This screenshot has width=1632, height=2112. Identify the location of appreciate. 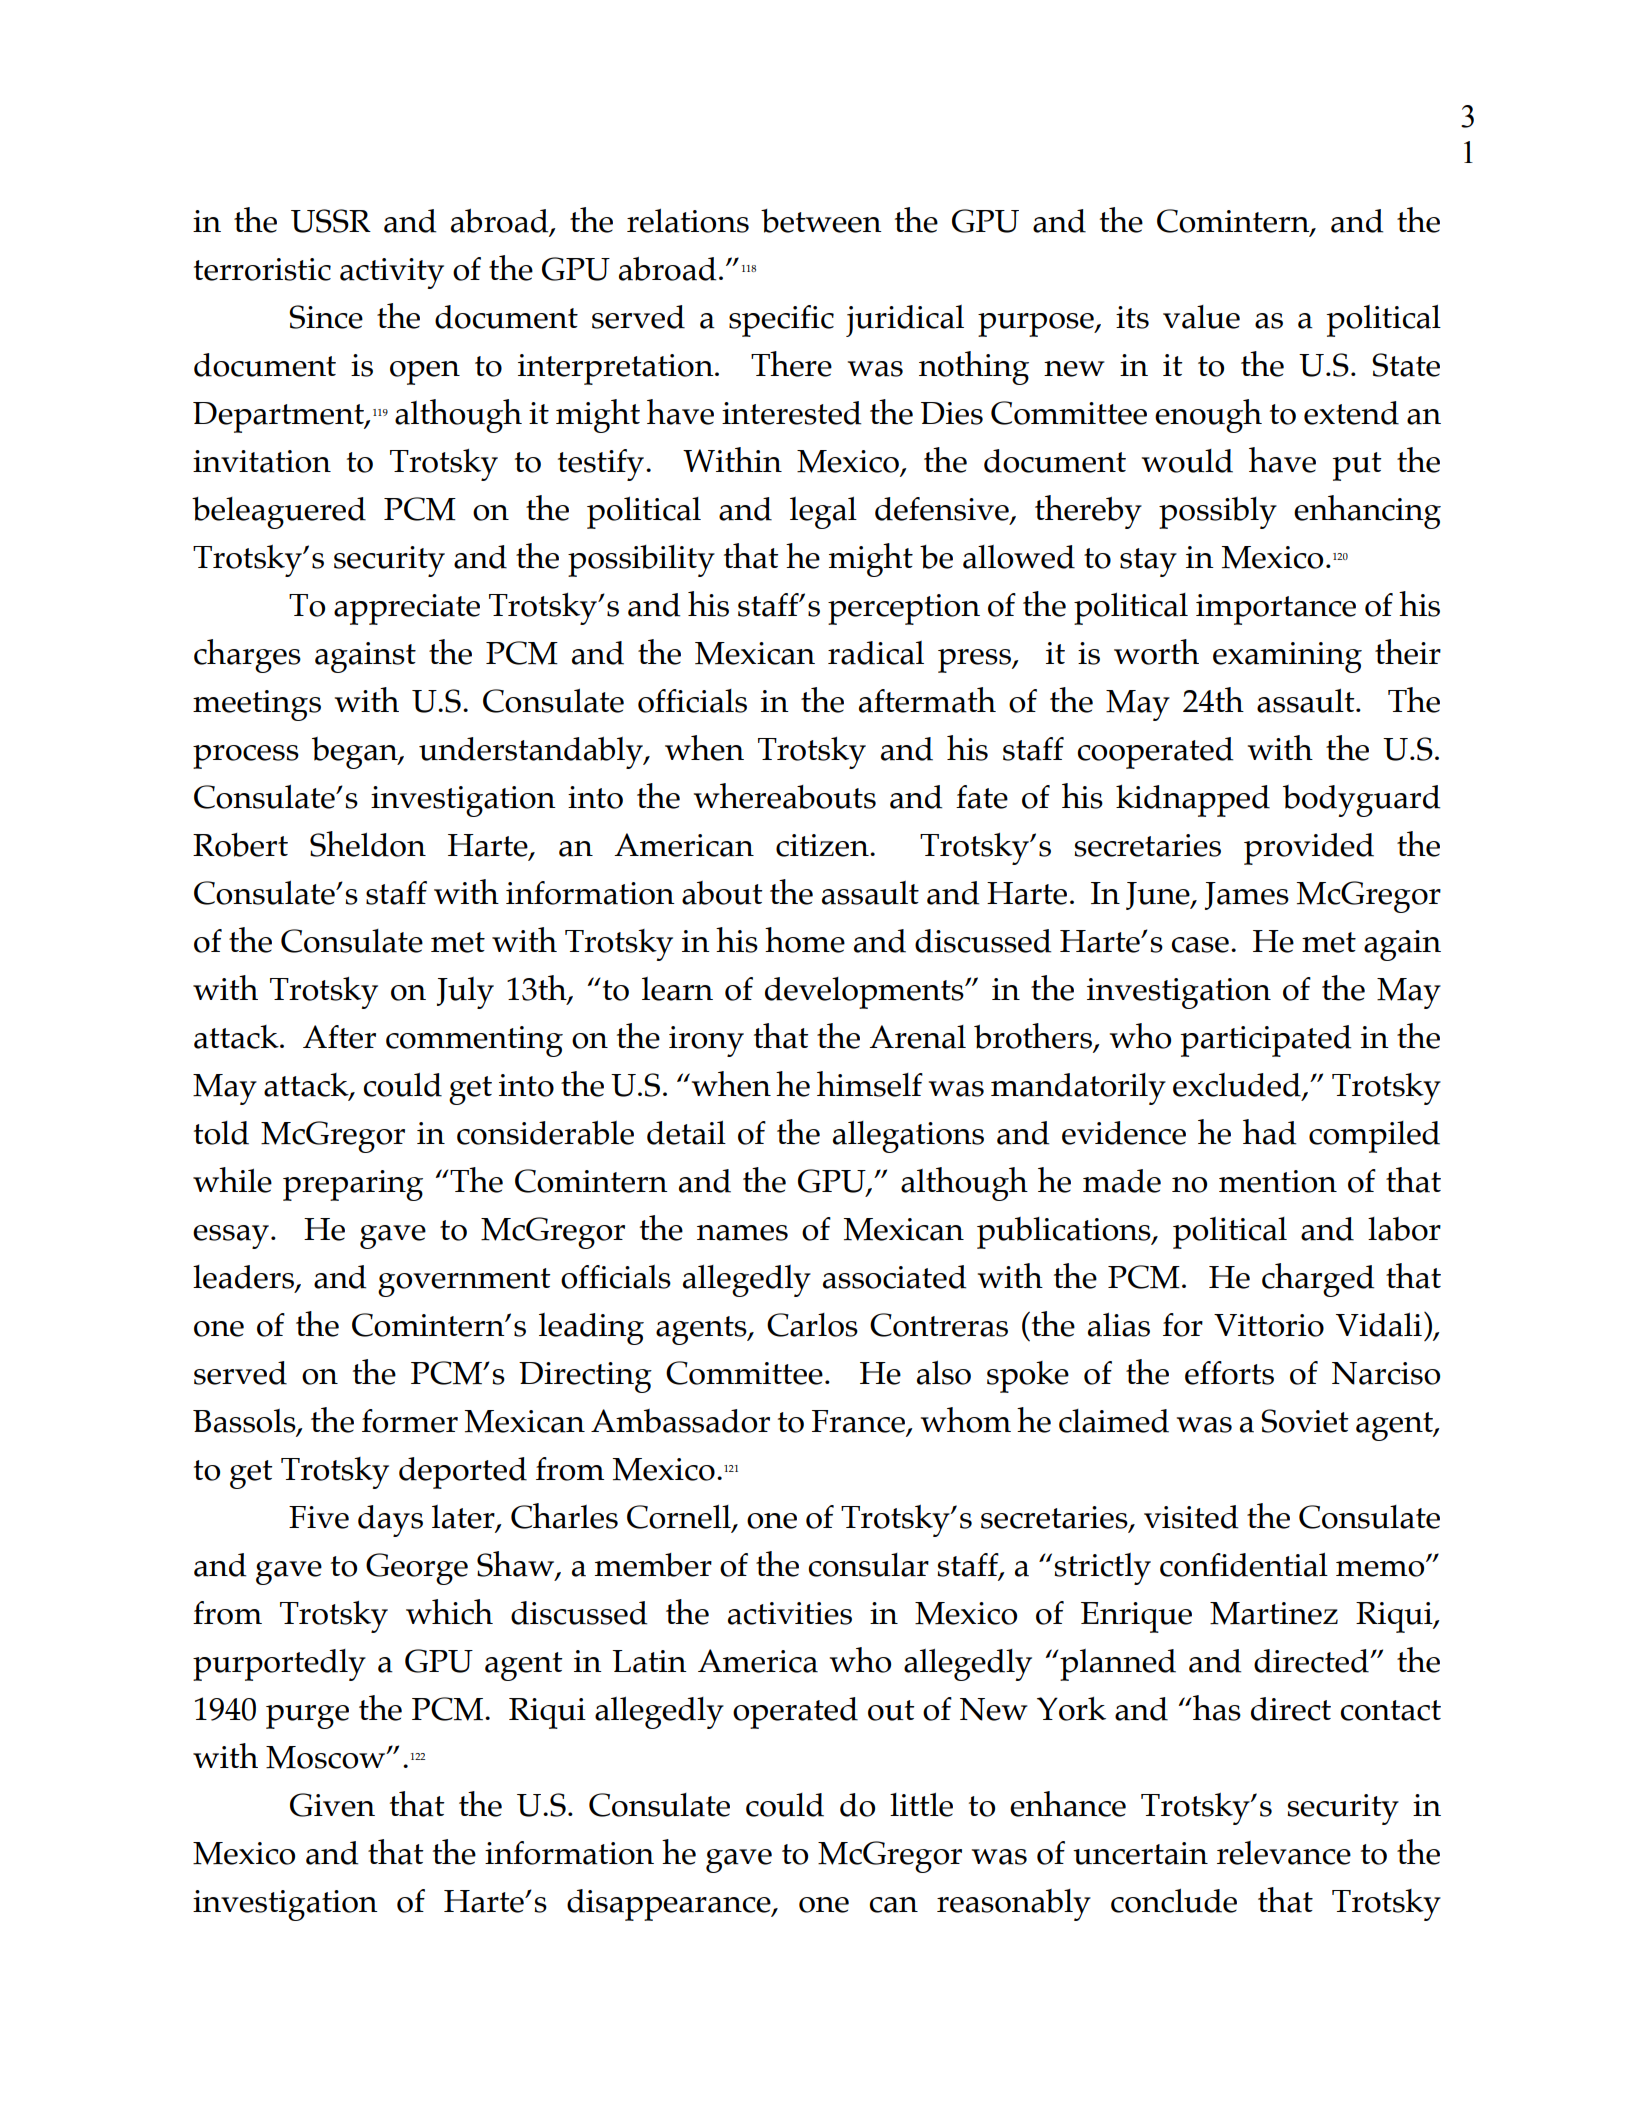
(407, 609).
